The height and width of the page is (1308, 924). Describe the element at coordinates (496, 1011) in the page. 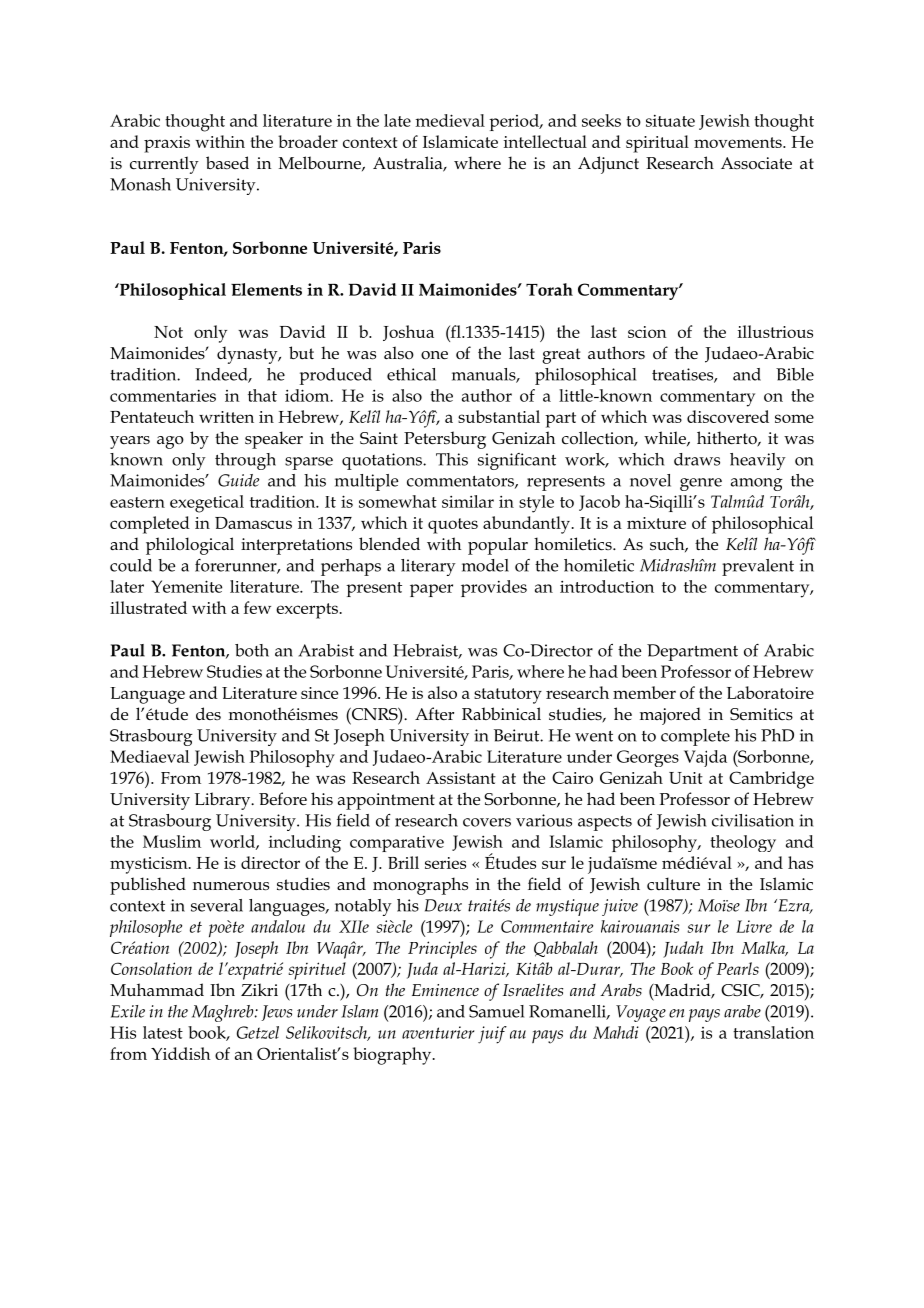

I see `Samuel` at that location.
